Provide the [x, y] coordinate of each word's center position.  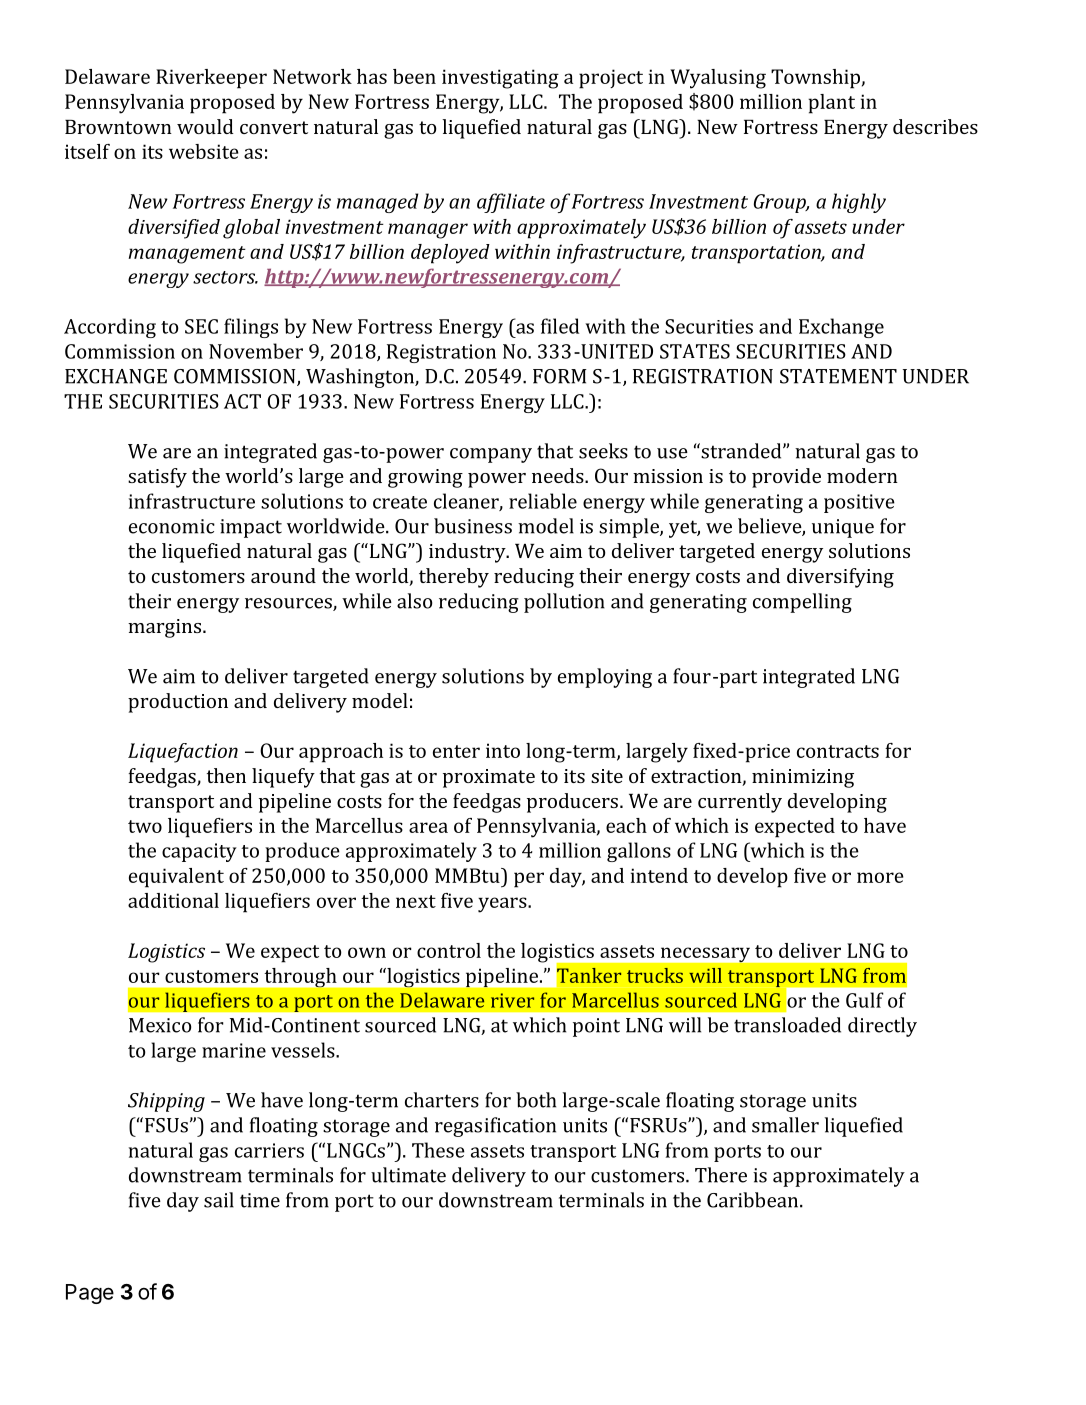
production [178, 703]
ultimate [408, 1175]
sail [219, 1200]
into [503, 750]
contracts [838, 751]
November [256, 351]
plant [831, 104]
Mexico [160, 1025]
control [449, 950]
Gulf [865, 1000]
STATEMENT [838, 376]
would [205, 126]
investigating [500, 79]
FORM [560, 376]
